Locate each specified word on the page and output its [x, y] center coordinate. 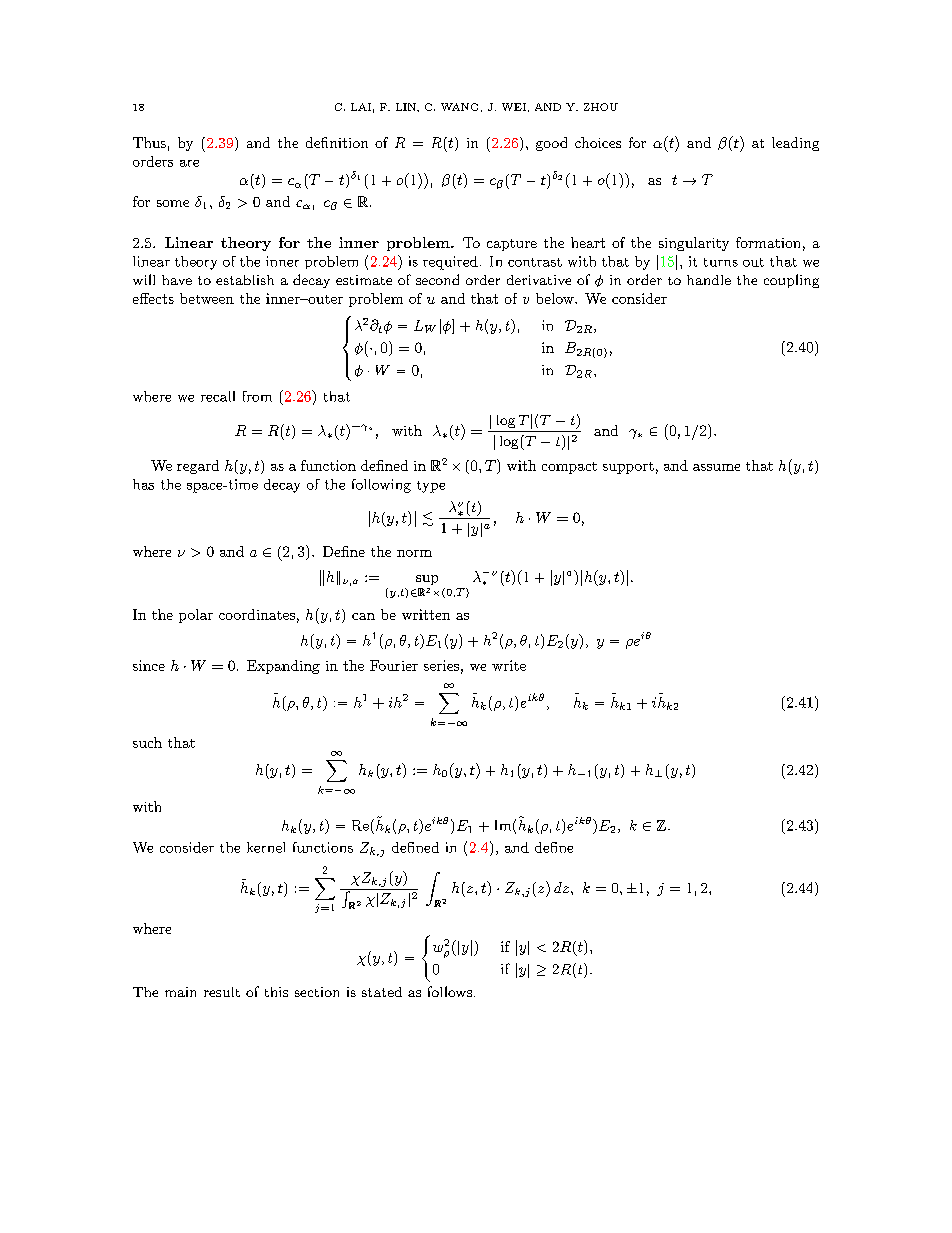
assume [716, 467]
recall [218, 396]
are [189, 163]
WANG [459, 107]
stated [382, 992]
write [509, 665]
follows [450, 991]
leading [795, 144]
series [441, 665]
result [222, 992]
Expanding [283, 667]
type [431, 487]
